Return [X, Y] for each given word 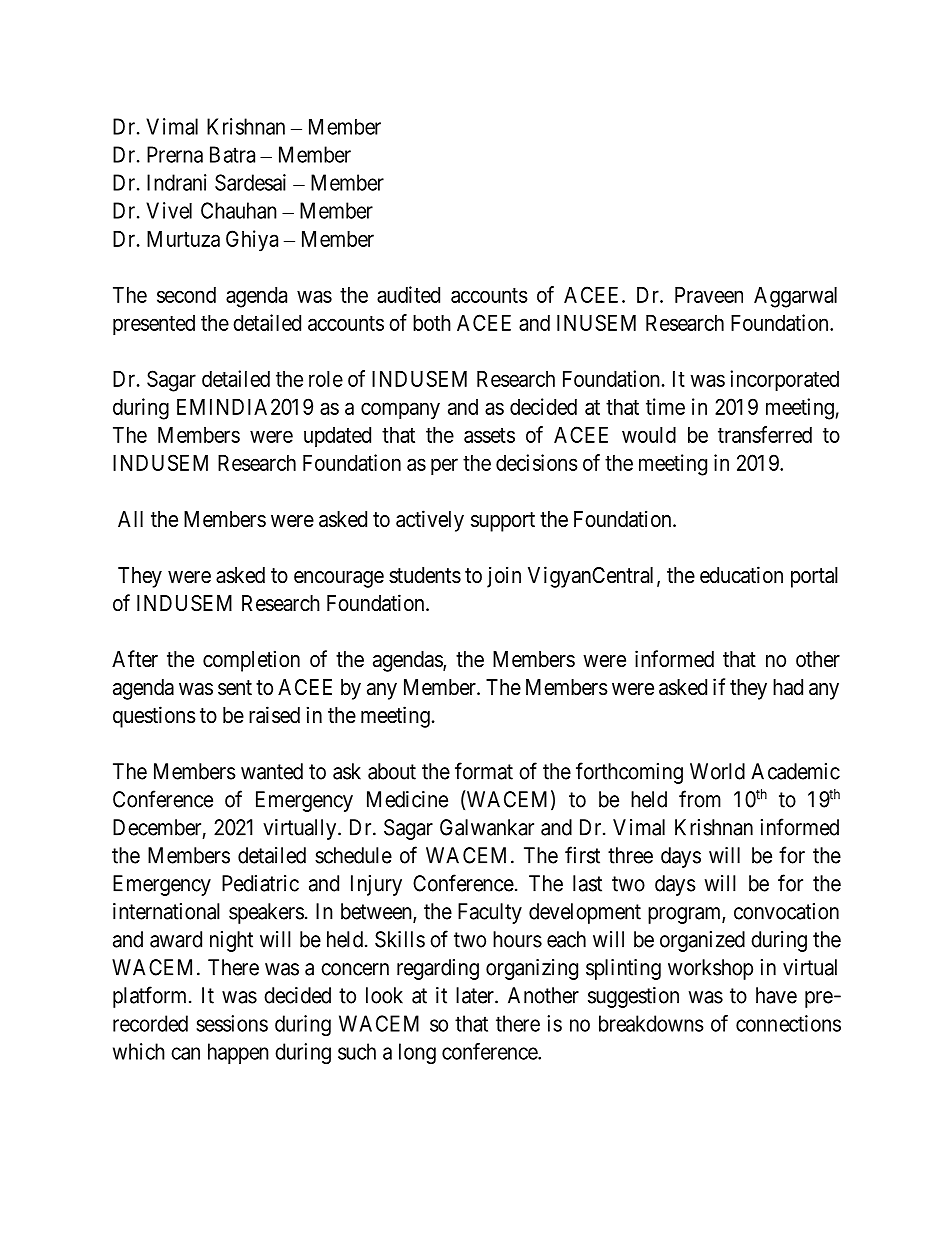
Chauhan [239, 210]
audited [408, 294]
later [476, 995]
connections [788, 1023]
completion [251, 661]
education [741, 575]
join [504, 577]
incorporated [784, 381]
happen [238, 1053]
